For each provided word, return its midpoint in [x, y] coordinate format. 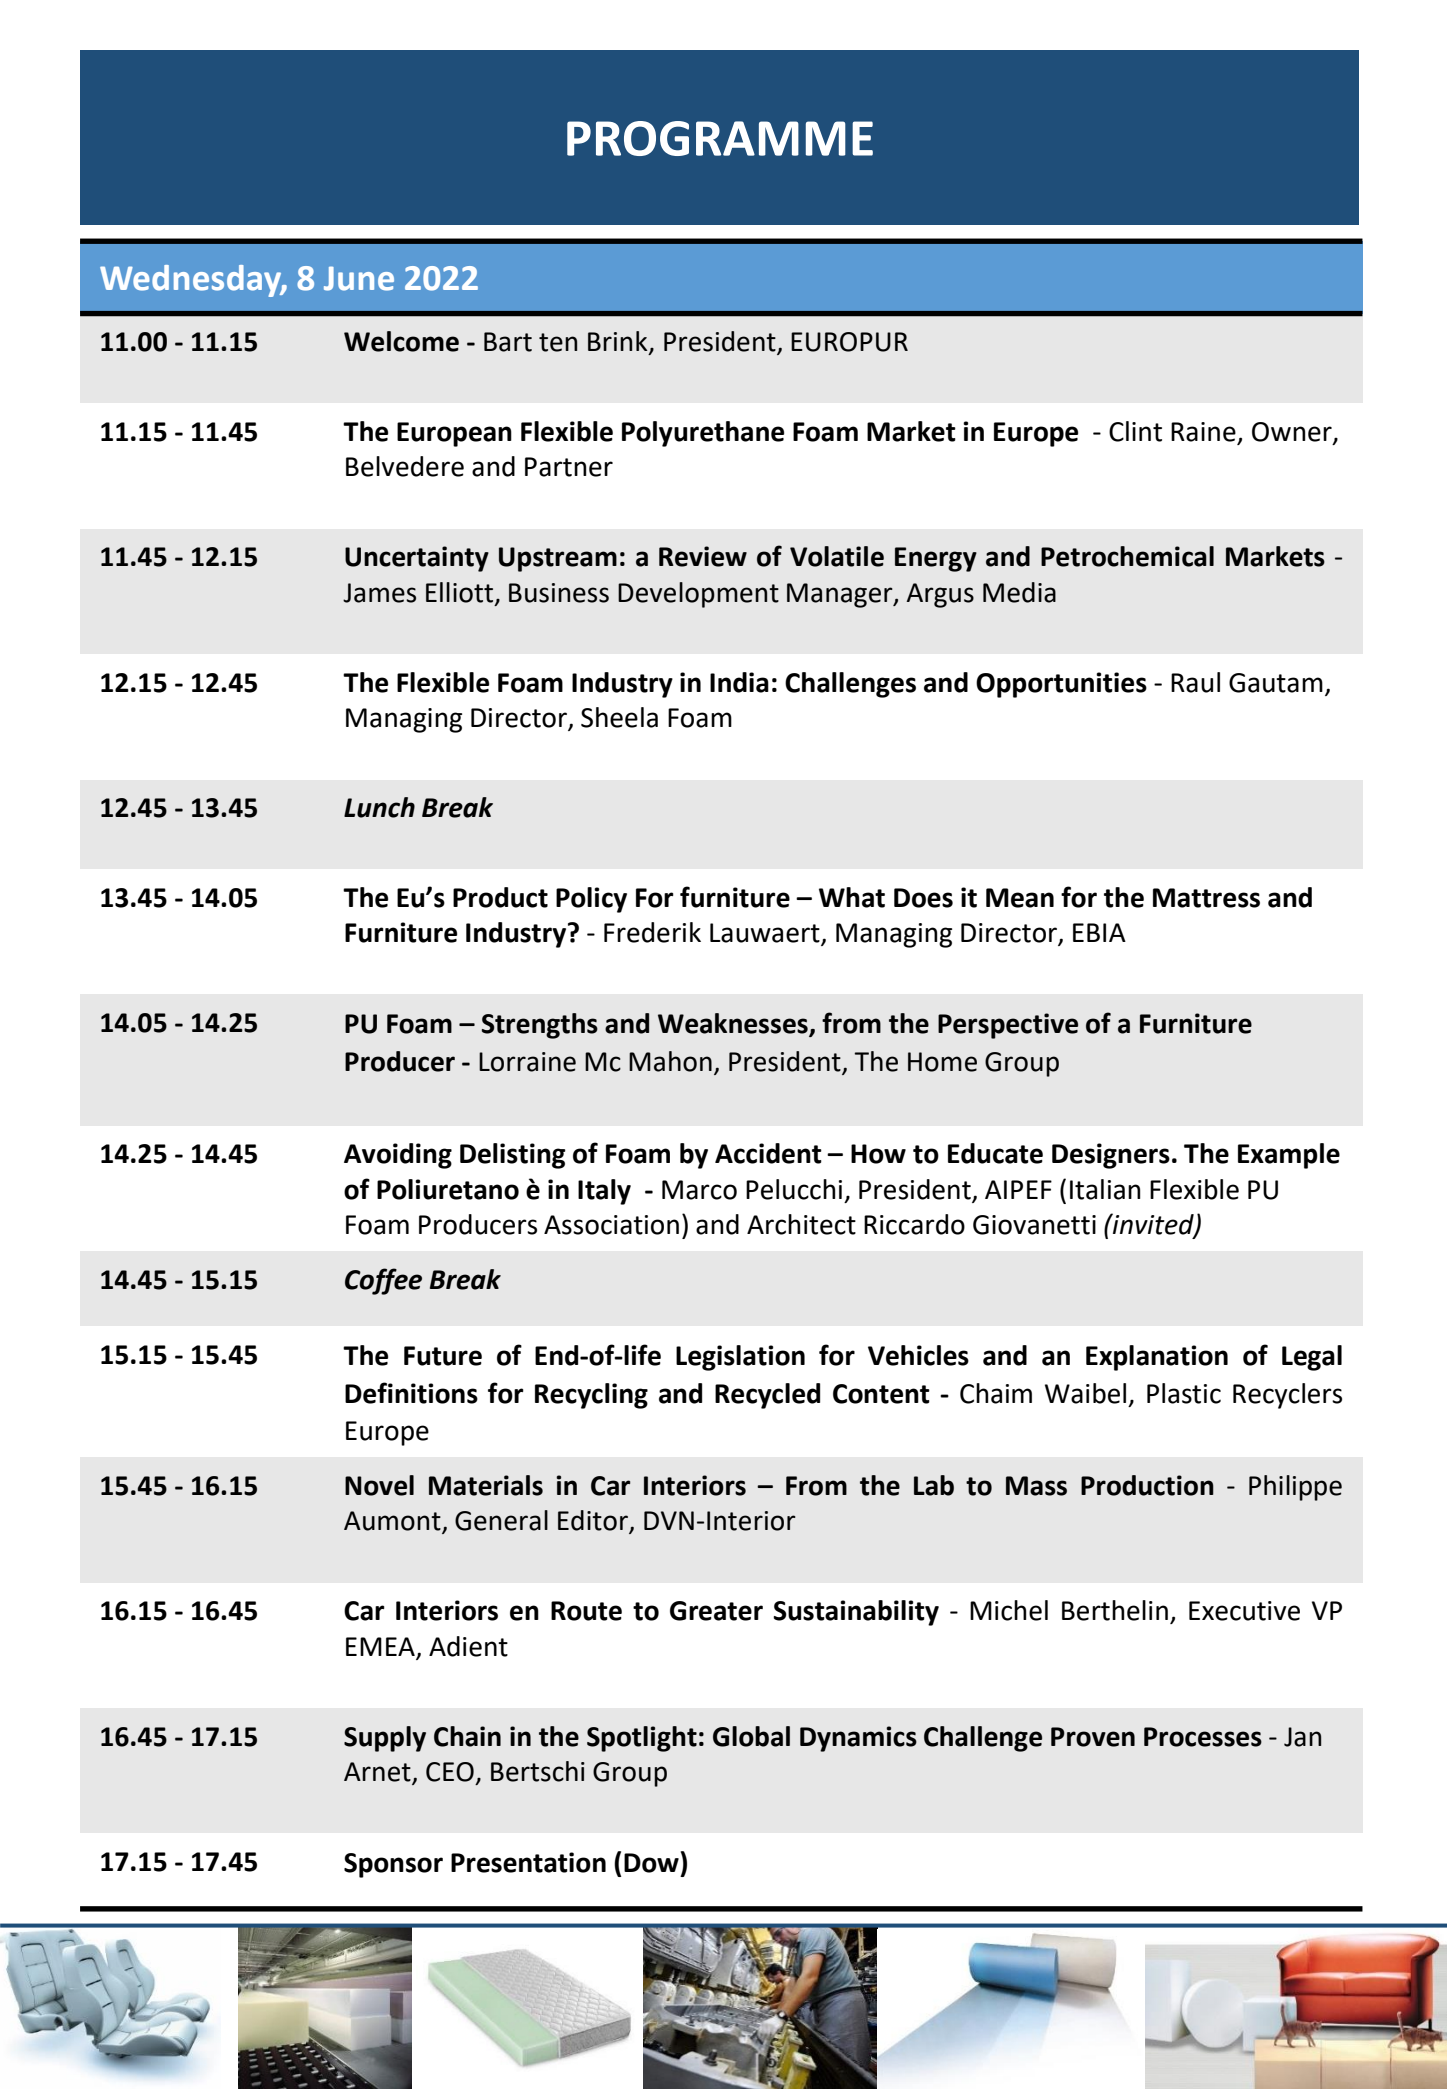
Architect [801, 1224]
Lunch [379, 807]
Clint [1135, 431]
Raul [1195, 682]
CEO [450, 1772]
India [739, 682]
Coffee [383, 1281]
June [359, 278]
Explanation [1157, 1358]
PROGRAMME [720, 138]
